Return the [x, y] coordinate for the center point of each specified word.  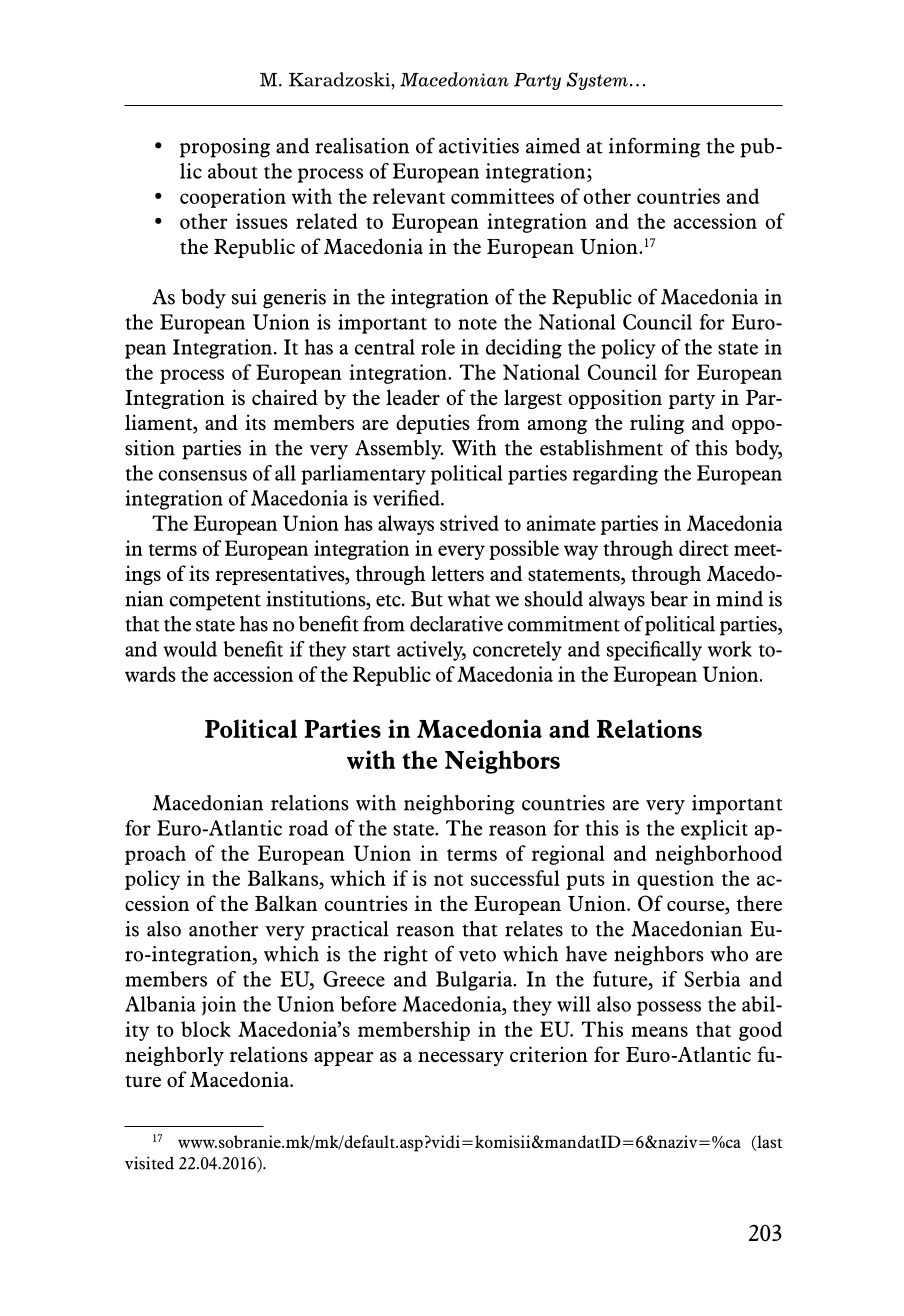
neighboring [459, 805]
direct [704, 548]
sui [244, 297]
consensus [203, 475]
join [219, 1006]
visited [149, 1163]
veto [477, 955]
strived [469, 523]
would [190, 649]
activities [479, 146]
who [729, 954]
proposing [225, 148]
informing [654, 147]
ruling [657, 424]
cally [681, 651]
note [477, 324]
